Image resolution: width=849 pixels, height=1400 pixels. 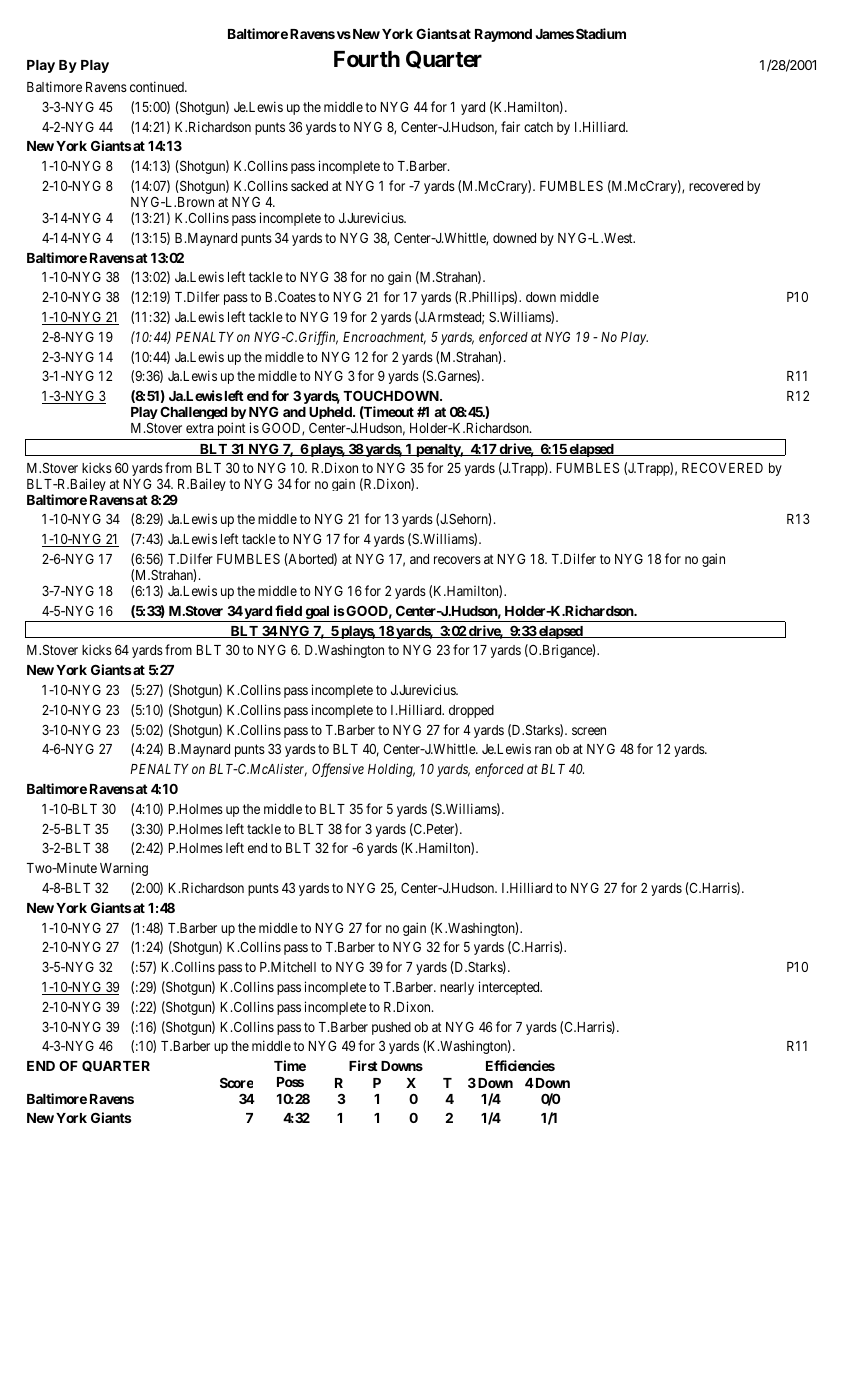 I want to click on catch, so click(x=538, y=127).
